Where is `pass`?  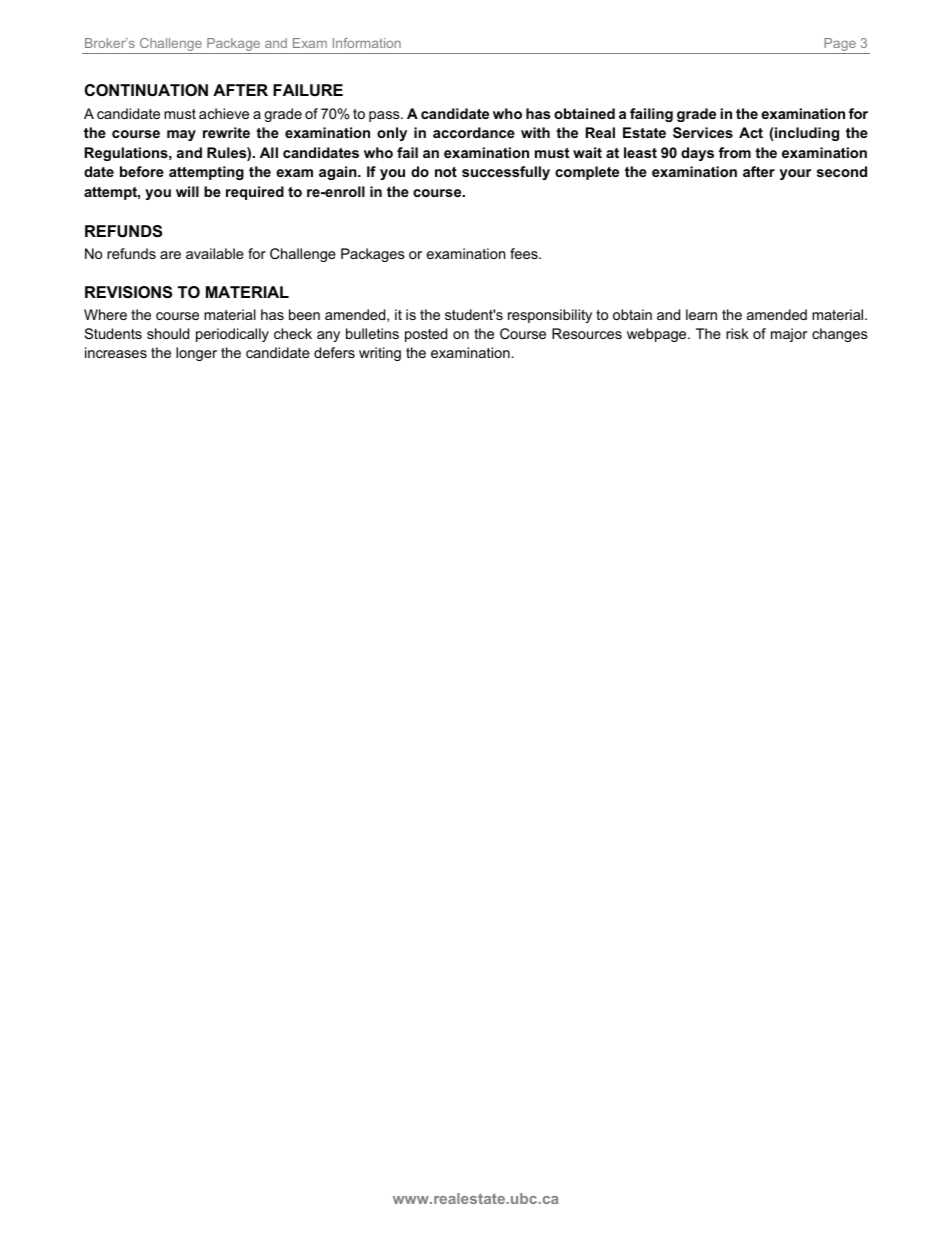 pass is located at coordinates (385, 116).
